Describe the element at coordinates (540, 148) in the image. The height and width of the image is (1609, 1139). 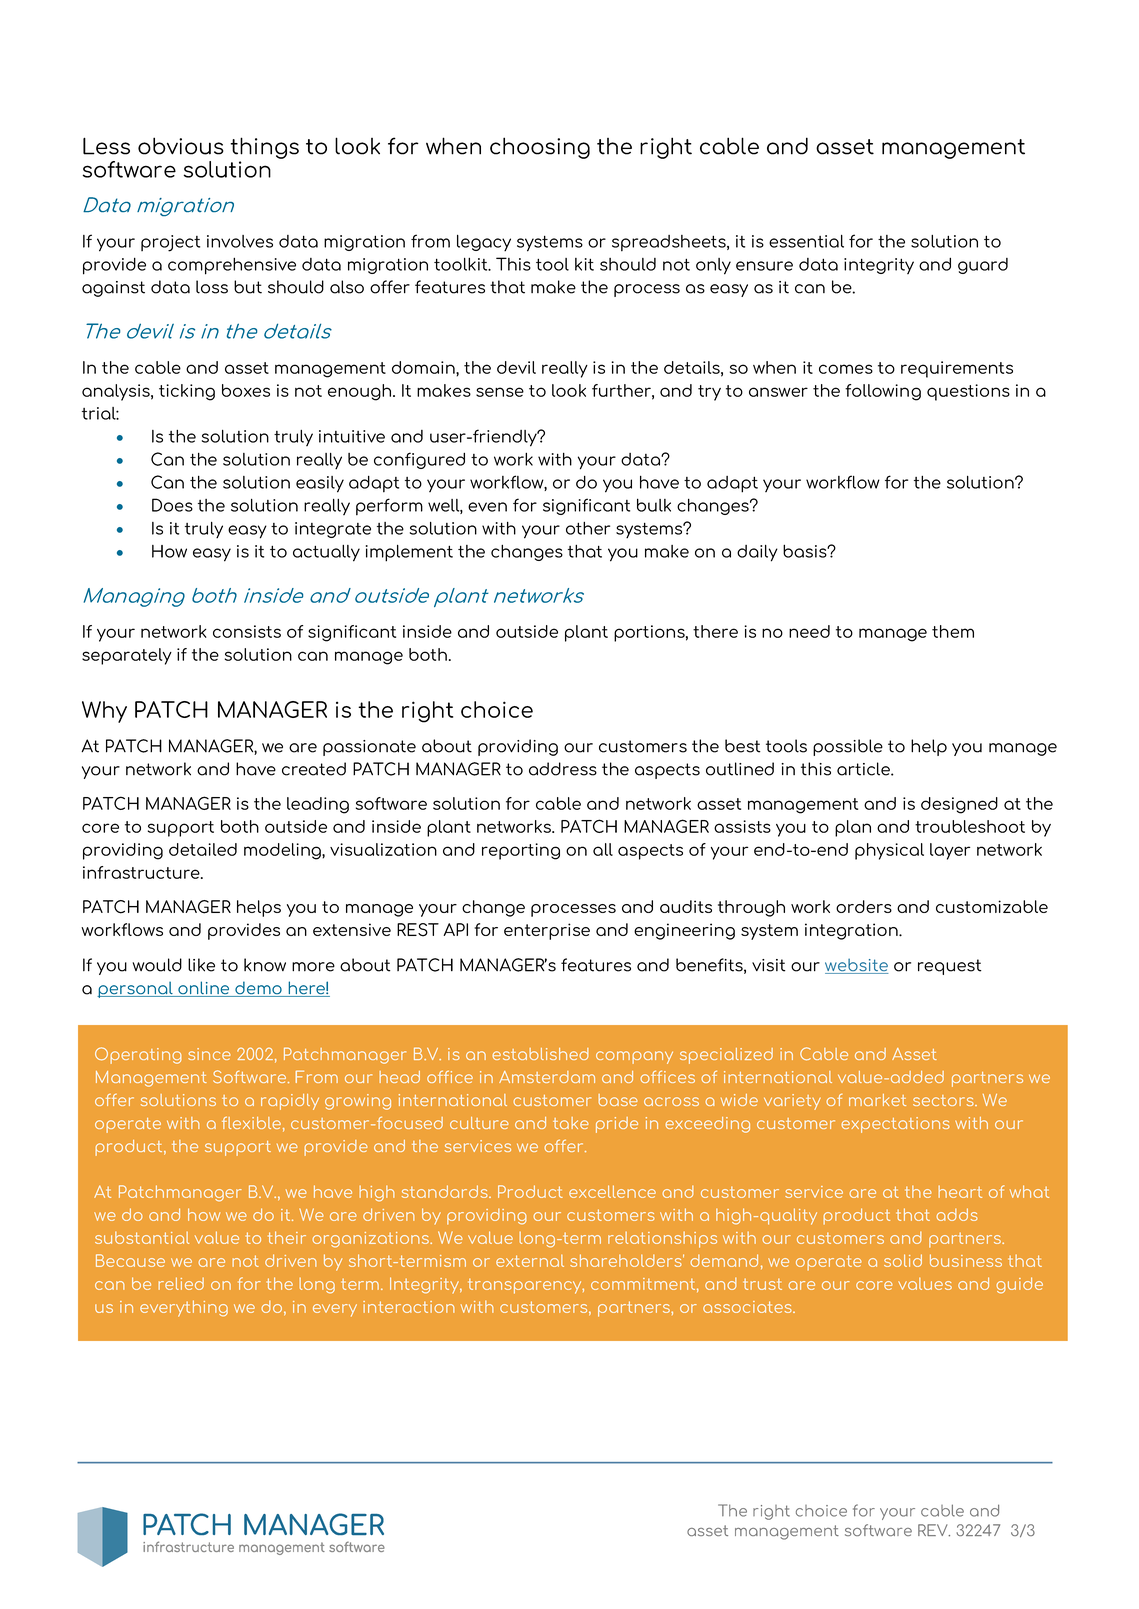
I see `choosing` at that location.
